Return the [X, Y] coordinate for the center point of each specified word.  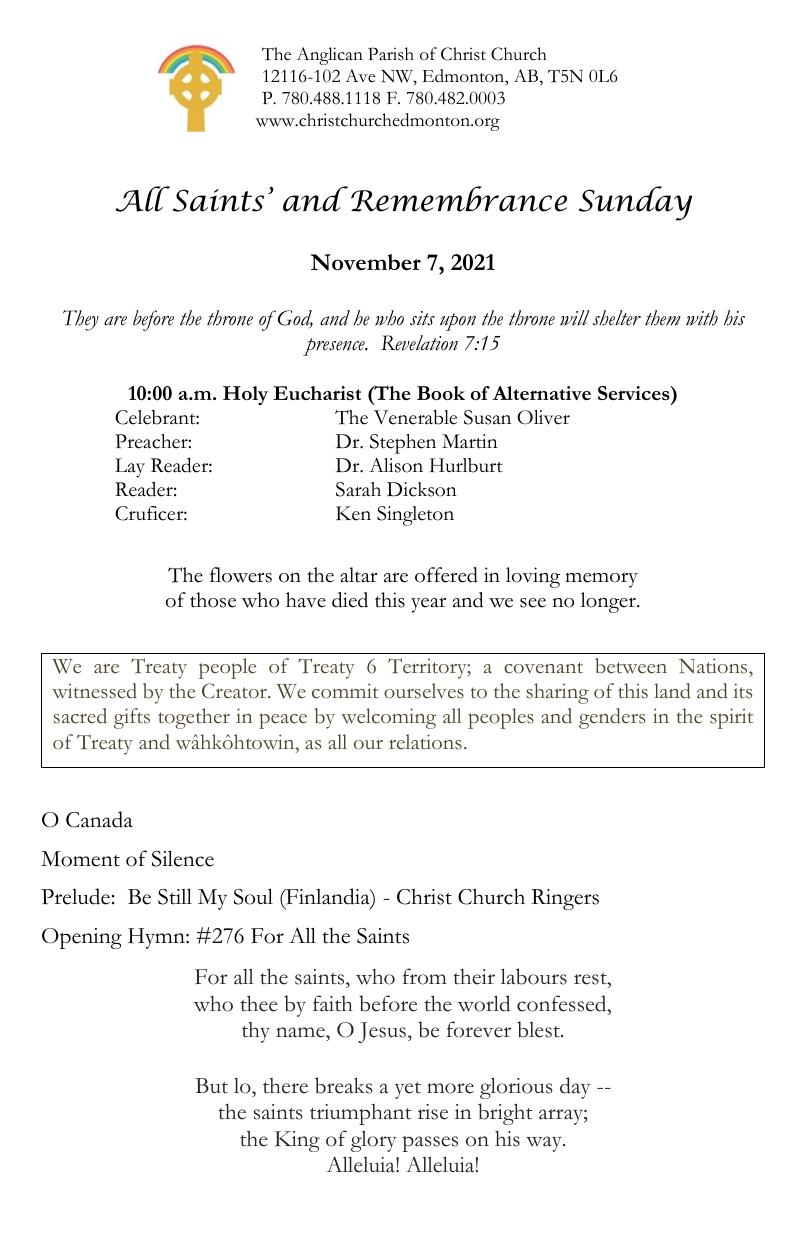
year [428, 605]
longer [609, 602]
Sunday [635, 203]
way [545, 1144]
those [213, 600]
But [211, 1086]
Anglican [329, 56]
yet [408, 1090]
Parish [391, 54]
